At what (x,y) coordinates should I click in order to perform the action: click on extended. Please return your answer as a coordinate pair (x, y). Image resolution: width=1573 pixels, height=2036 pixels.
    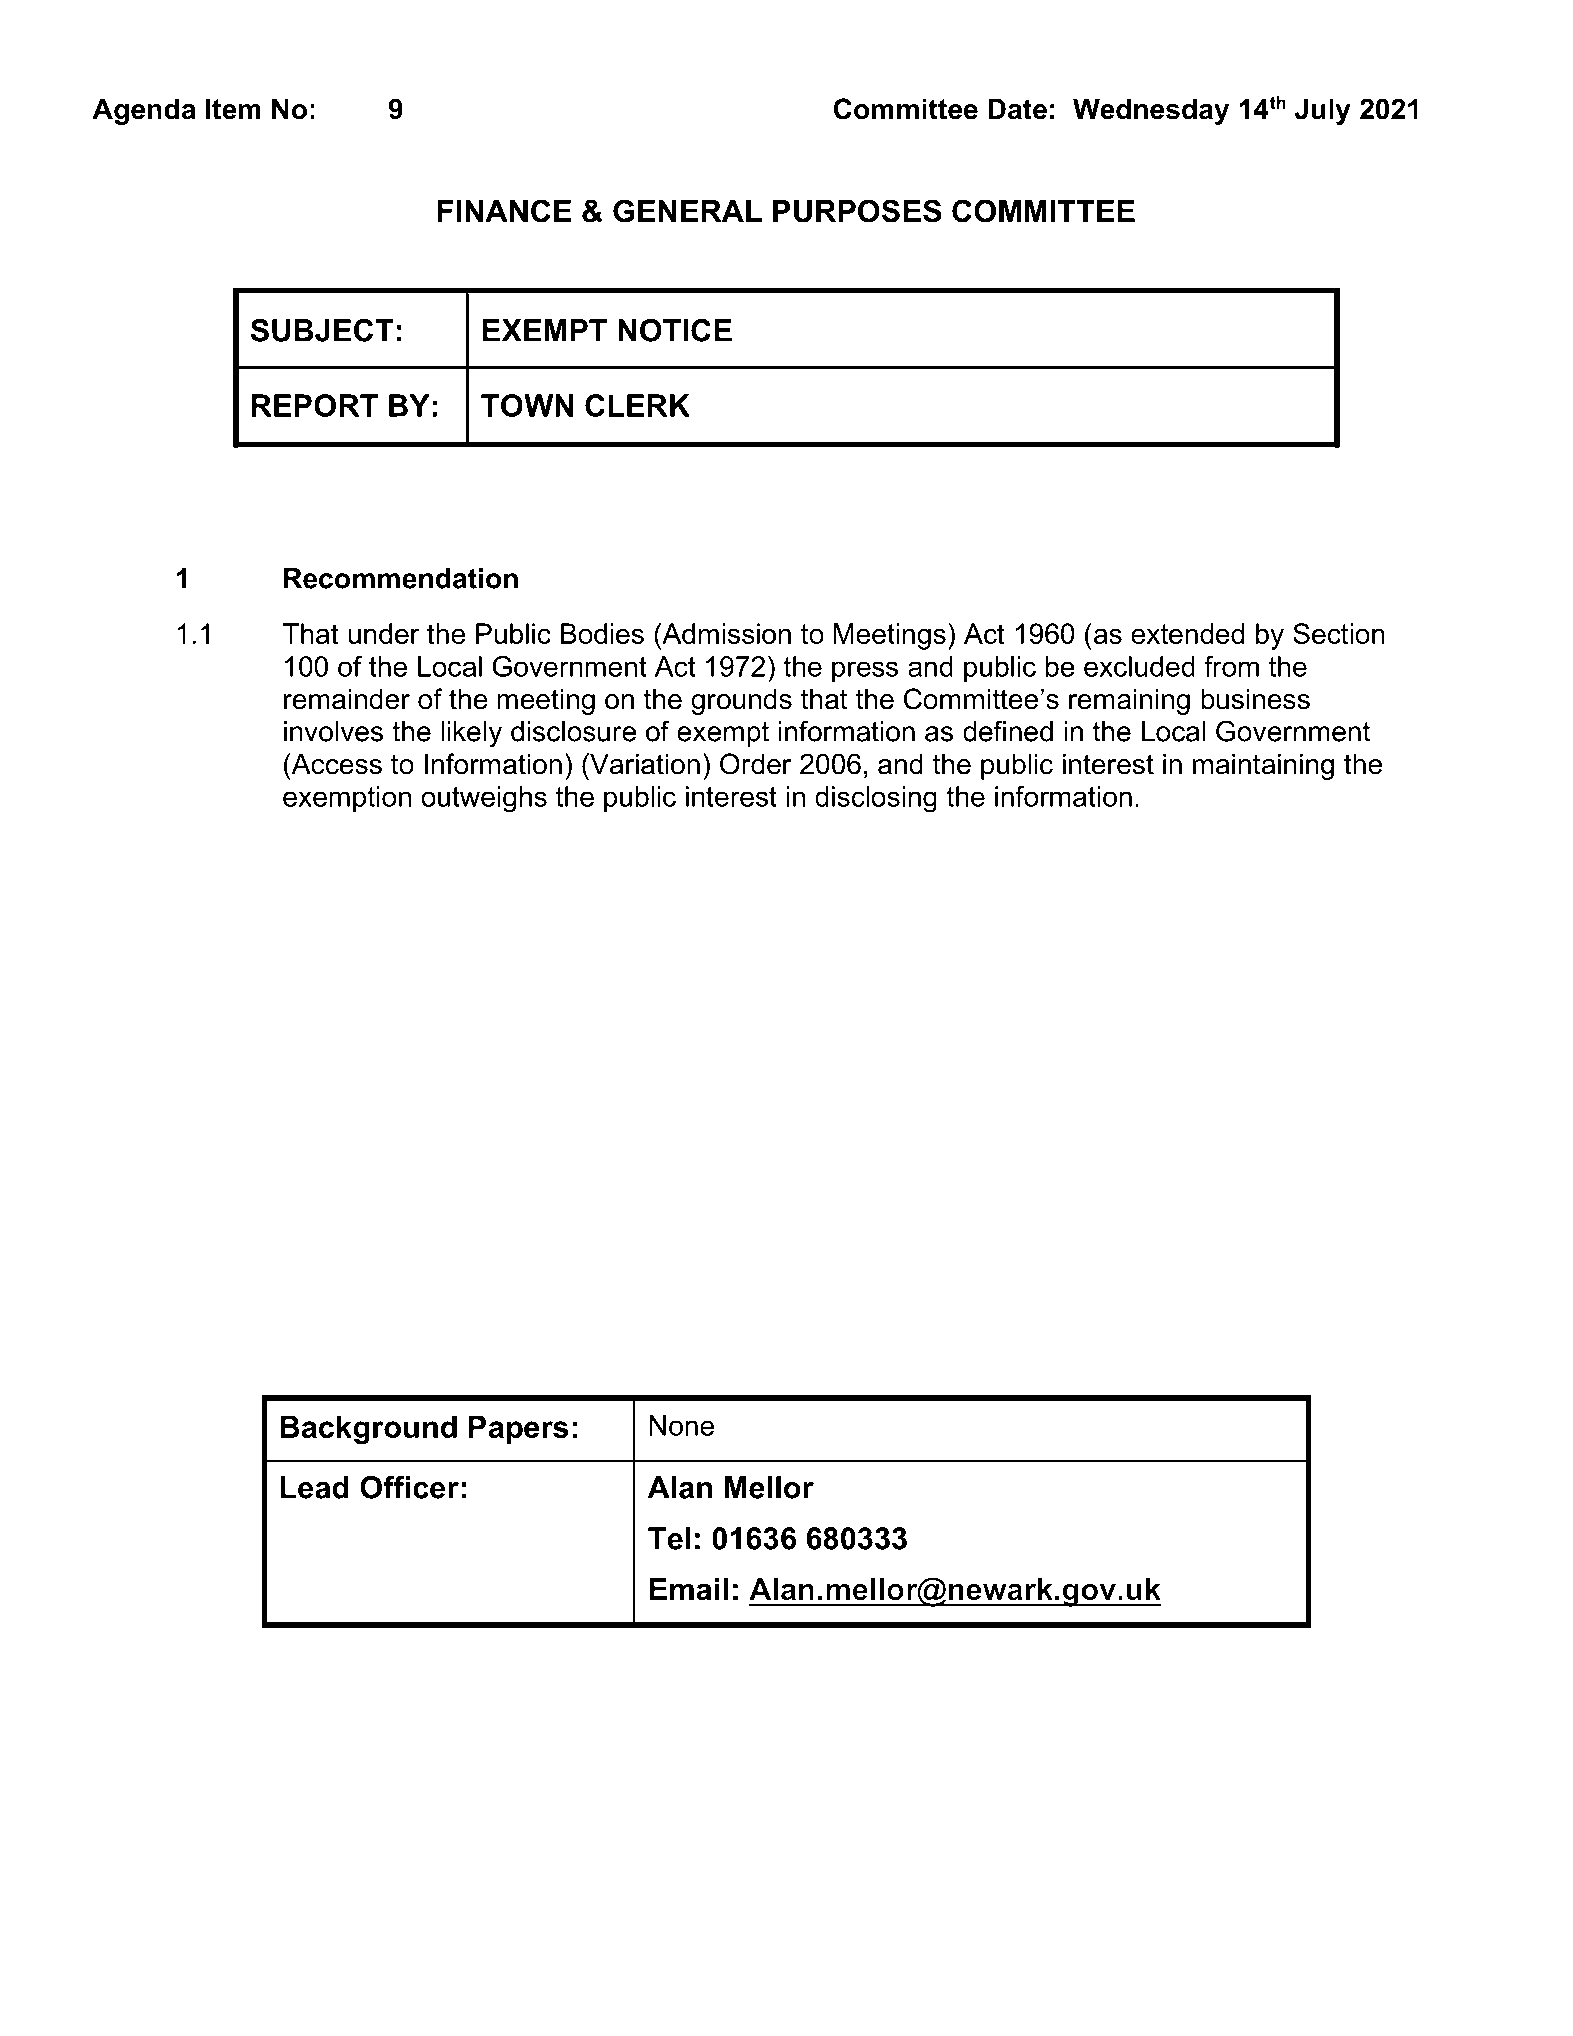
    Looking at the image, I should click on (1188, 633).
